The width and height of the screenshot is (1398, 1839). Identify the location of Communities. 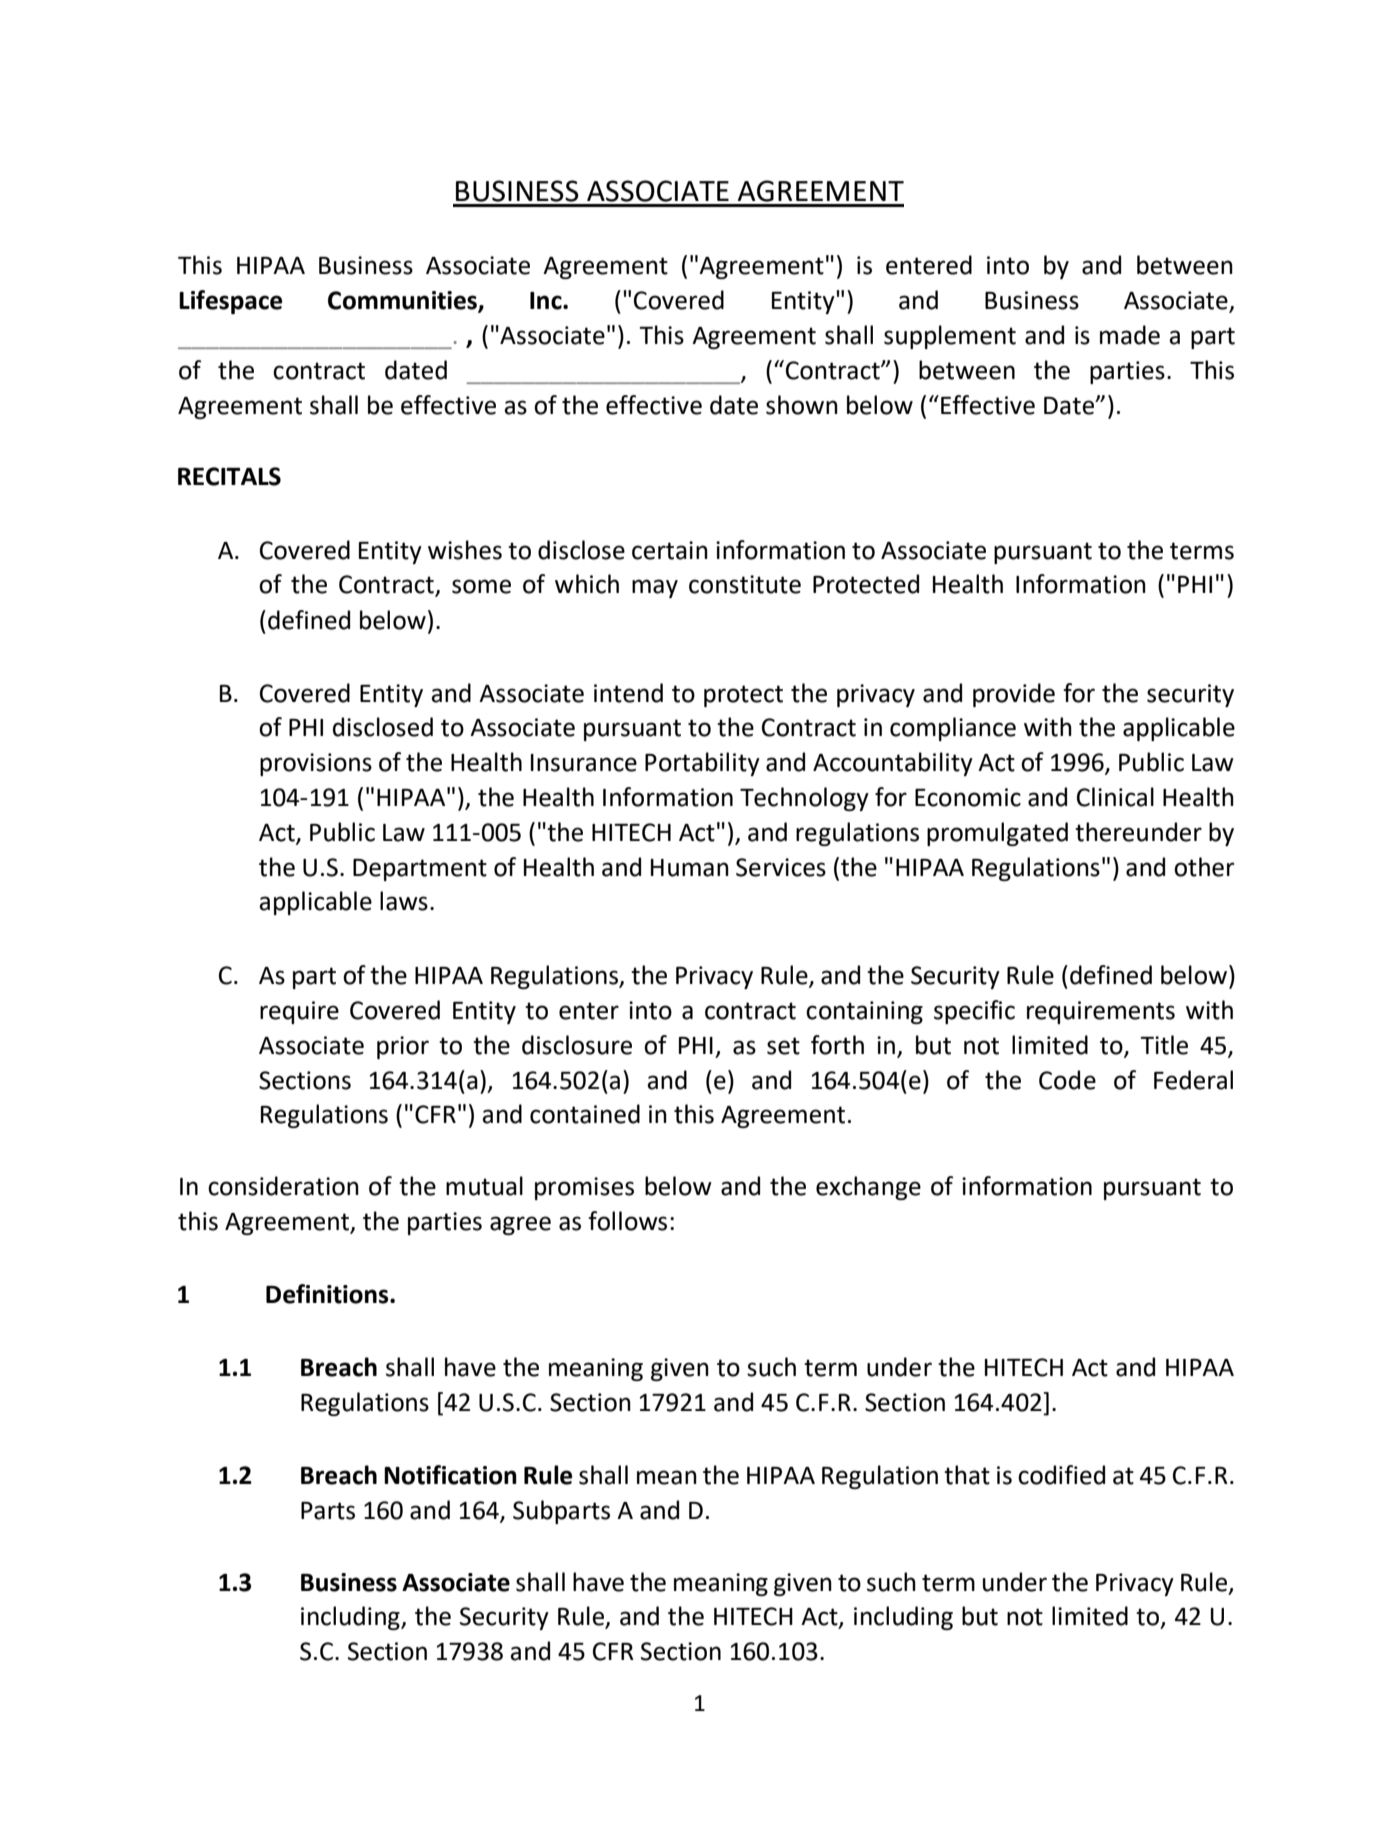
(403, 301).
